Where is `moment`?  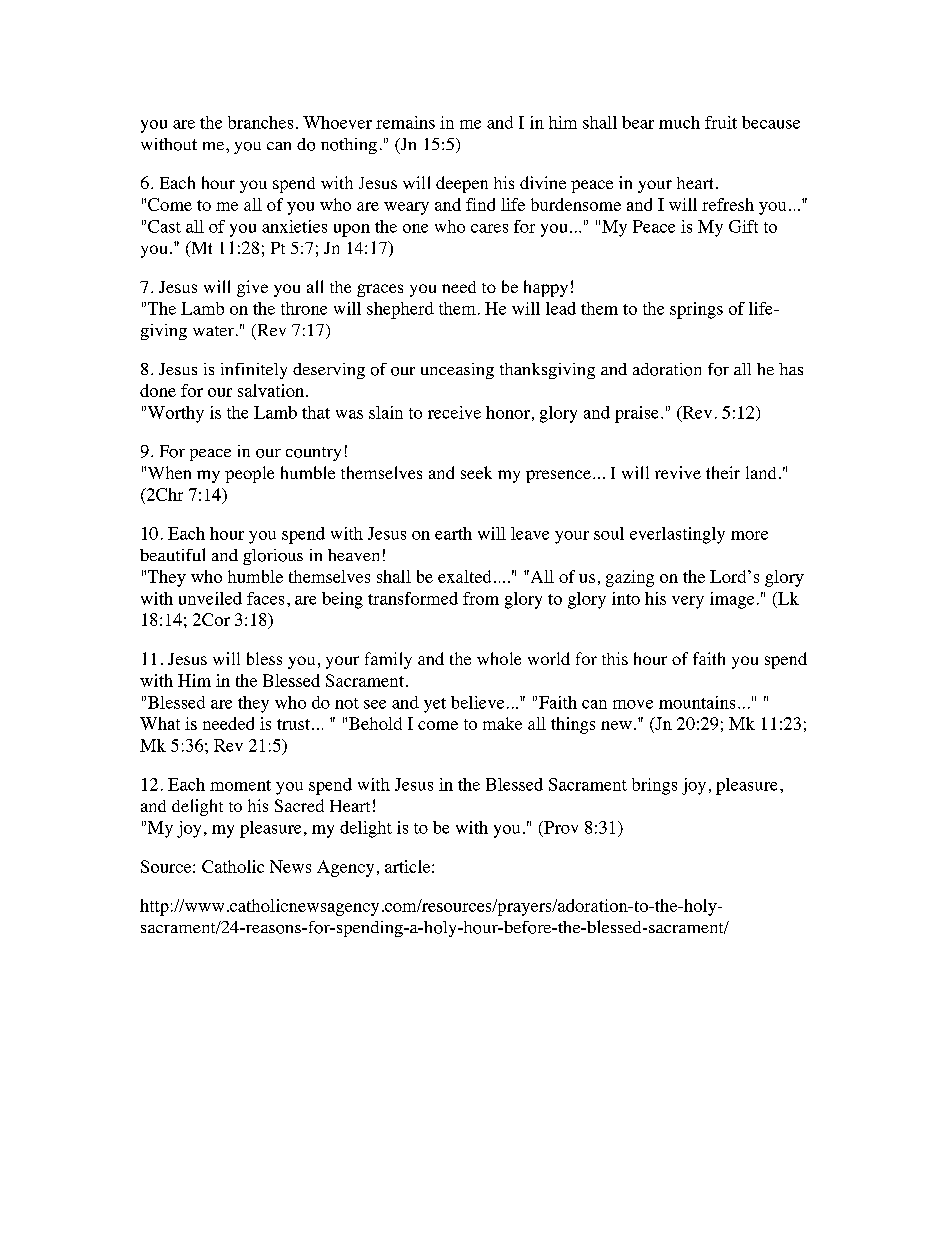 moment is located at coordinates (240, 785).
